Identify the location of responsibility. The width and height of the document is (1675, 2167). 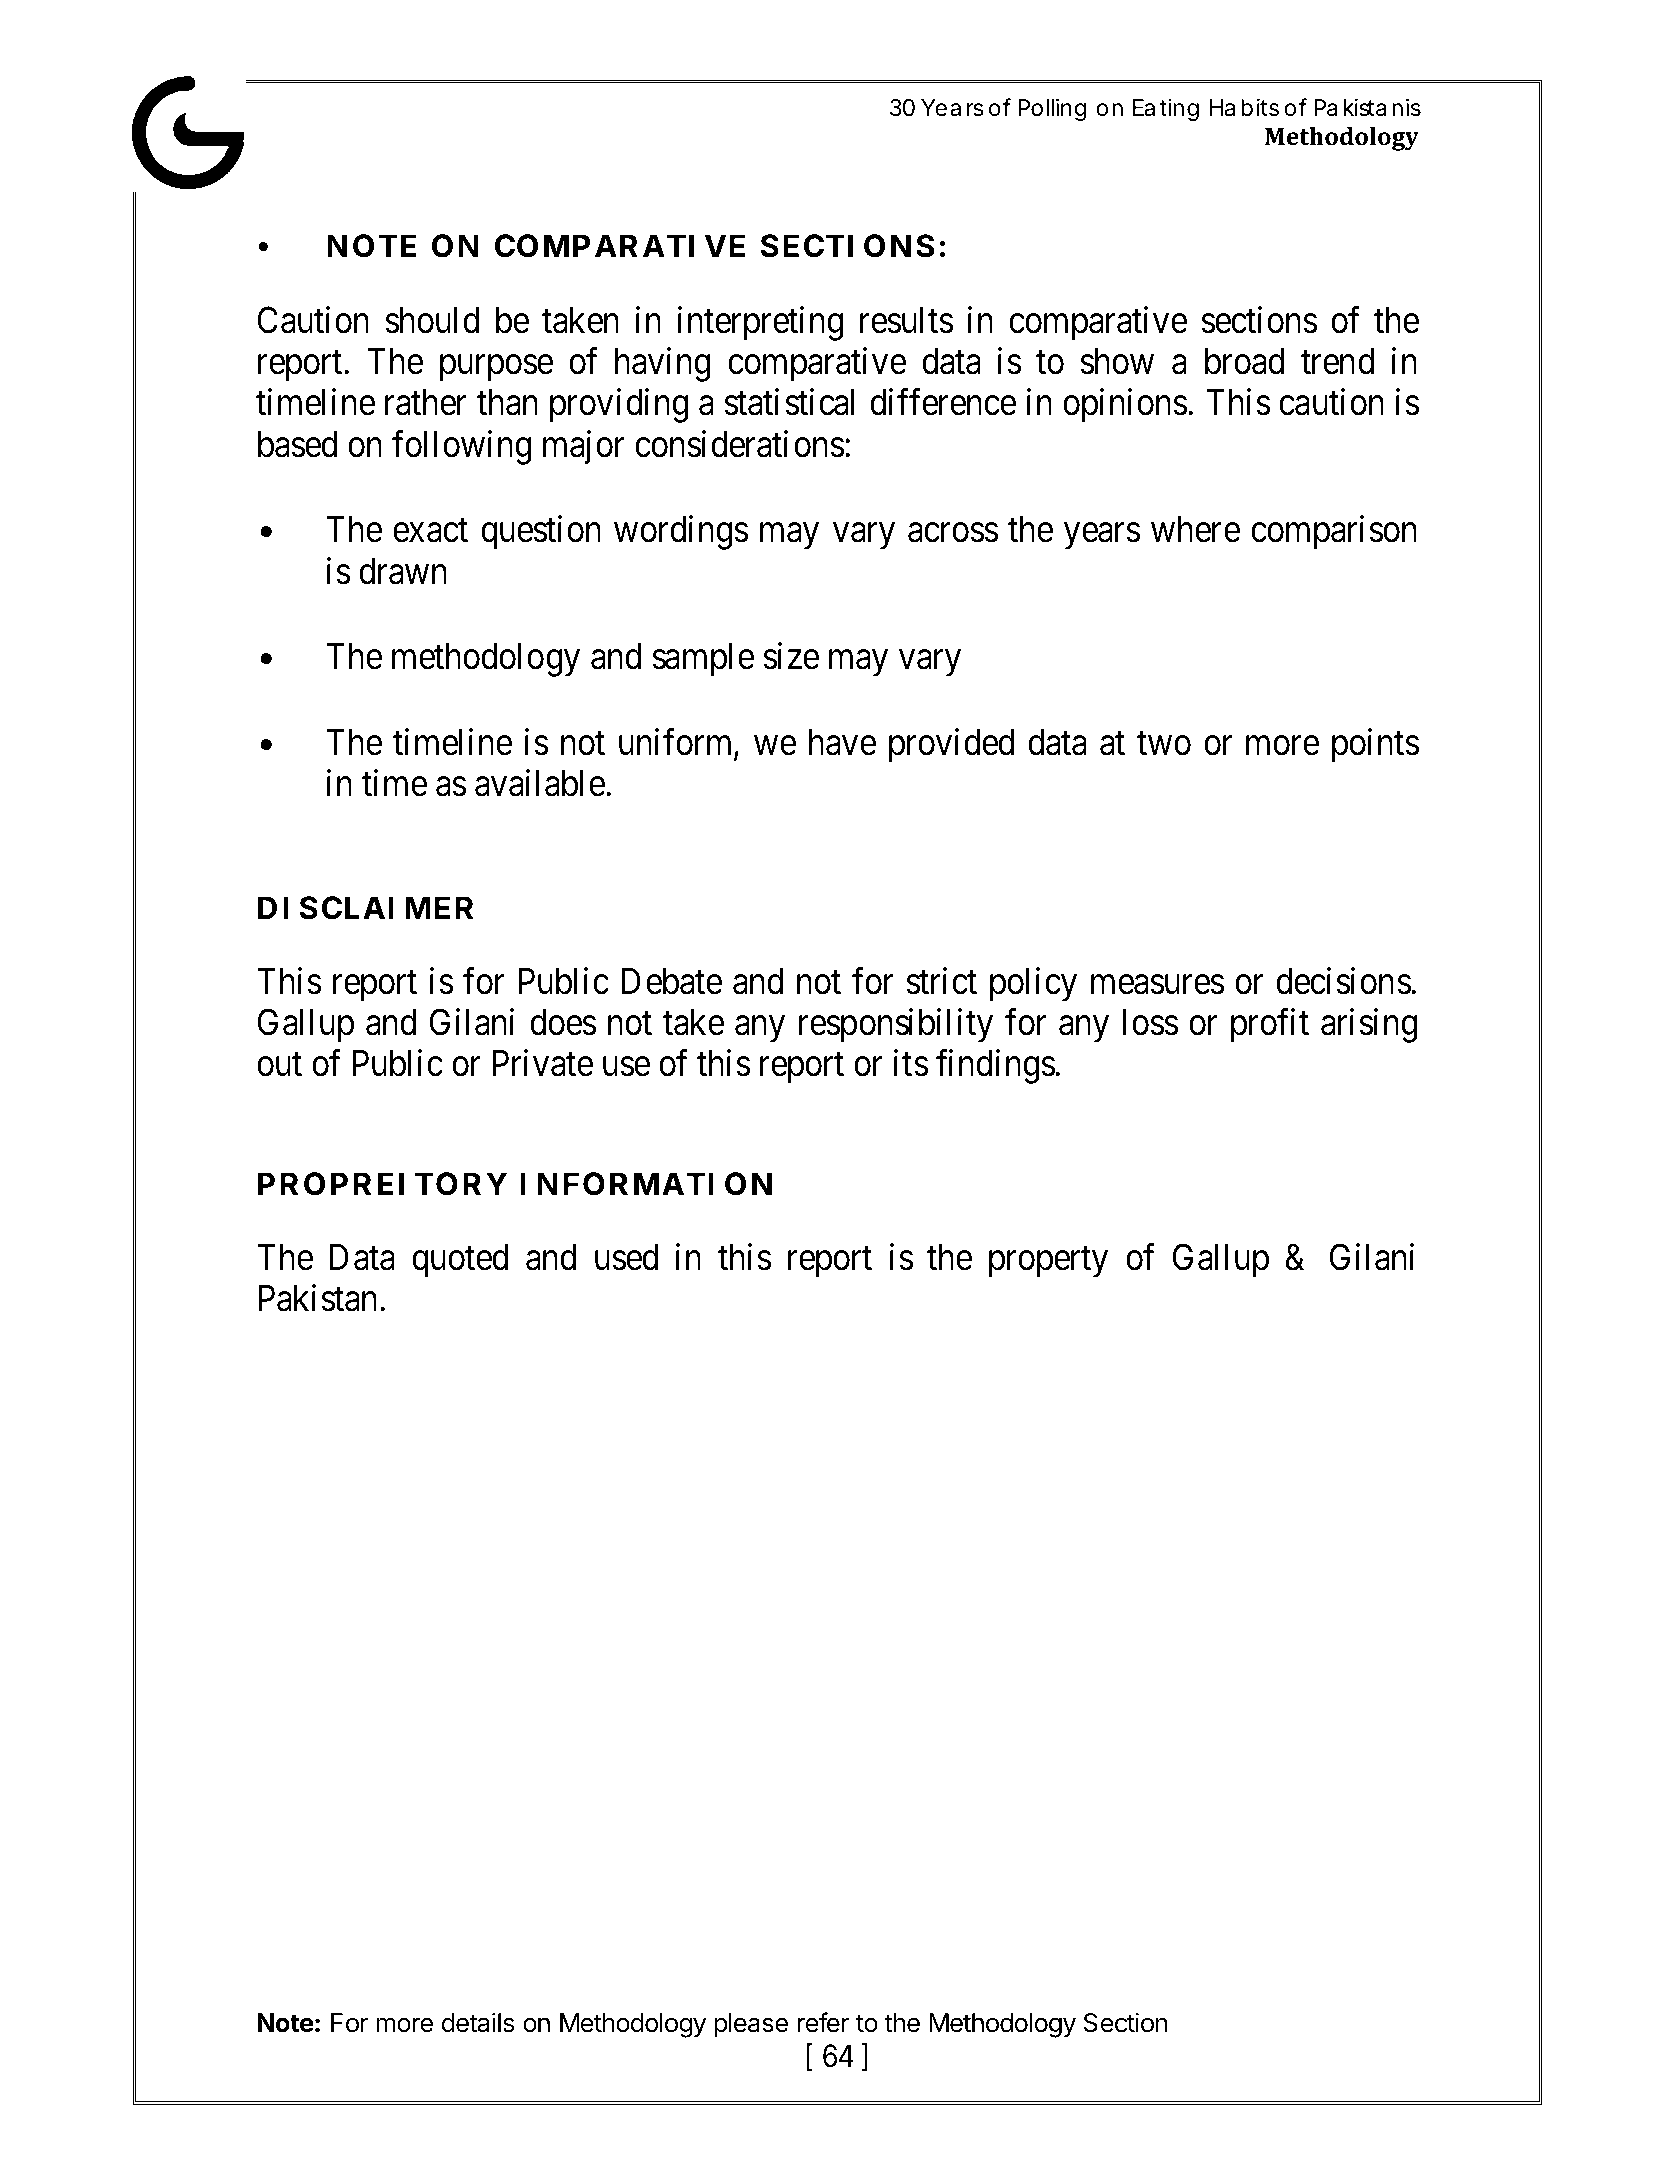
(896, 1026).
